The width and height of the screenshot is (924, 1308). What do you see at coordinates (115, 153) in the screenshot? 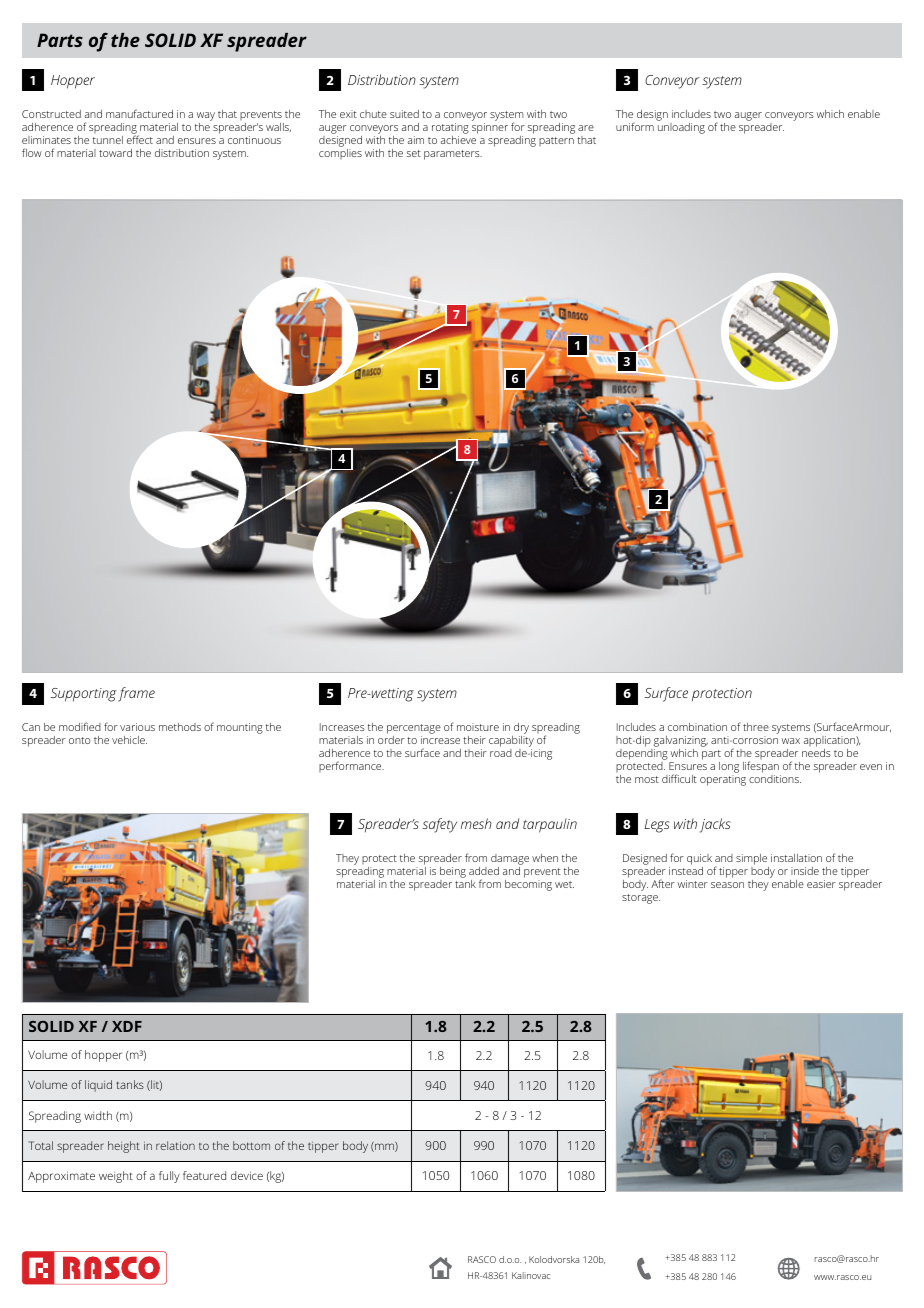
I see `toward` at bounding box center [115, 153].
